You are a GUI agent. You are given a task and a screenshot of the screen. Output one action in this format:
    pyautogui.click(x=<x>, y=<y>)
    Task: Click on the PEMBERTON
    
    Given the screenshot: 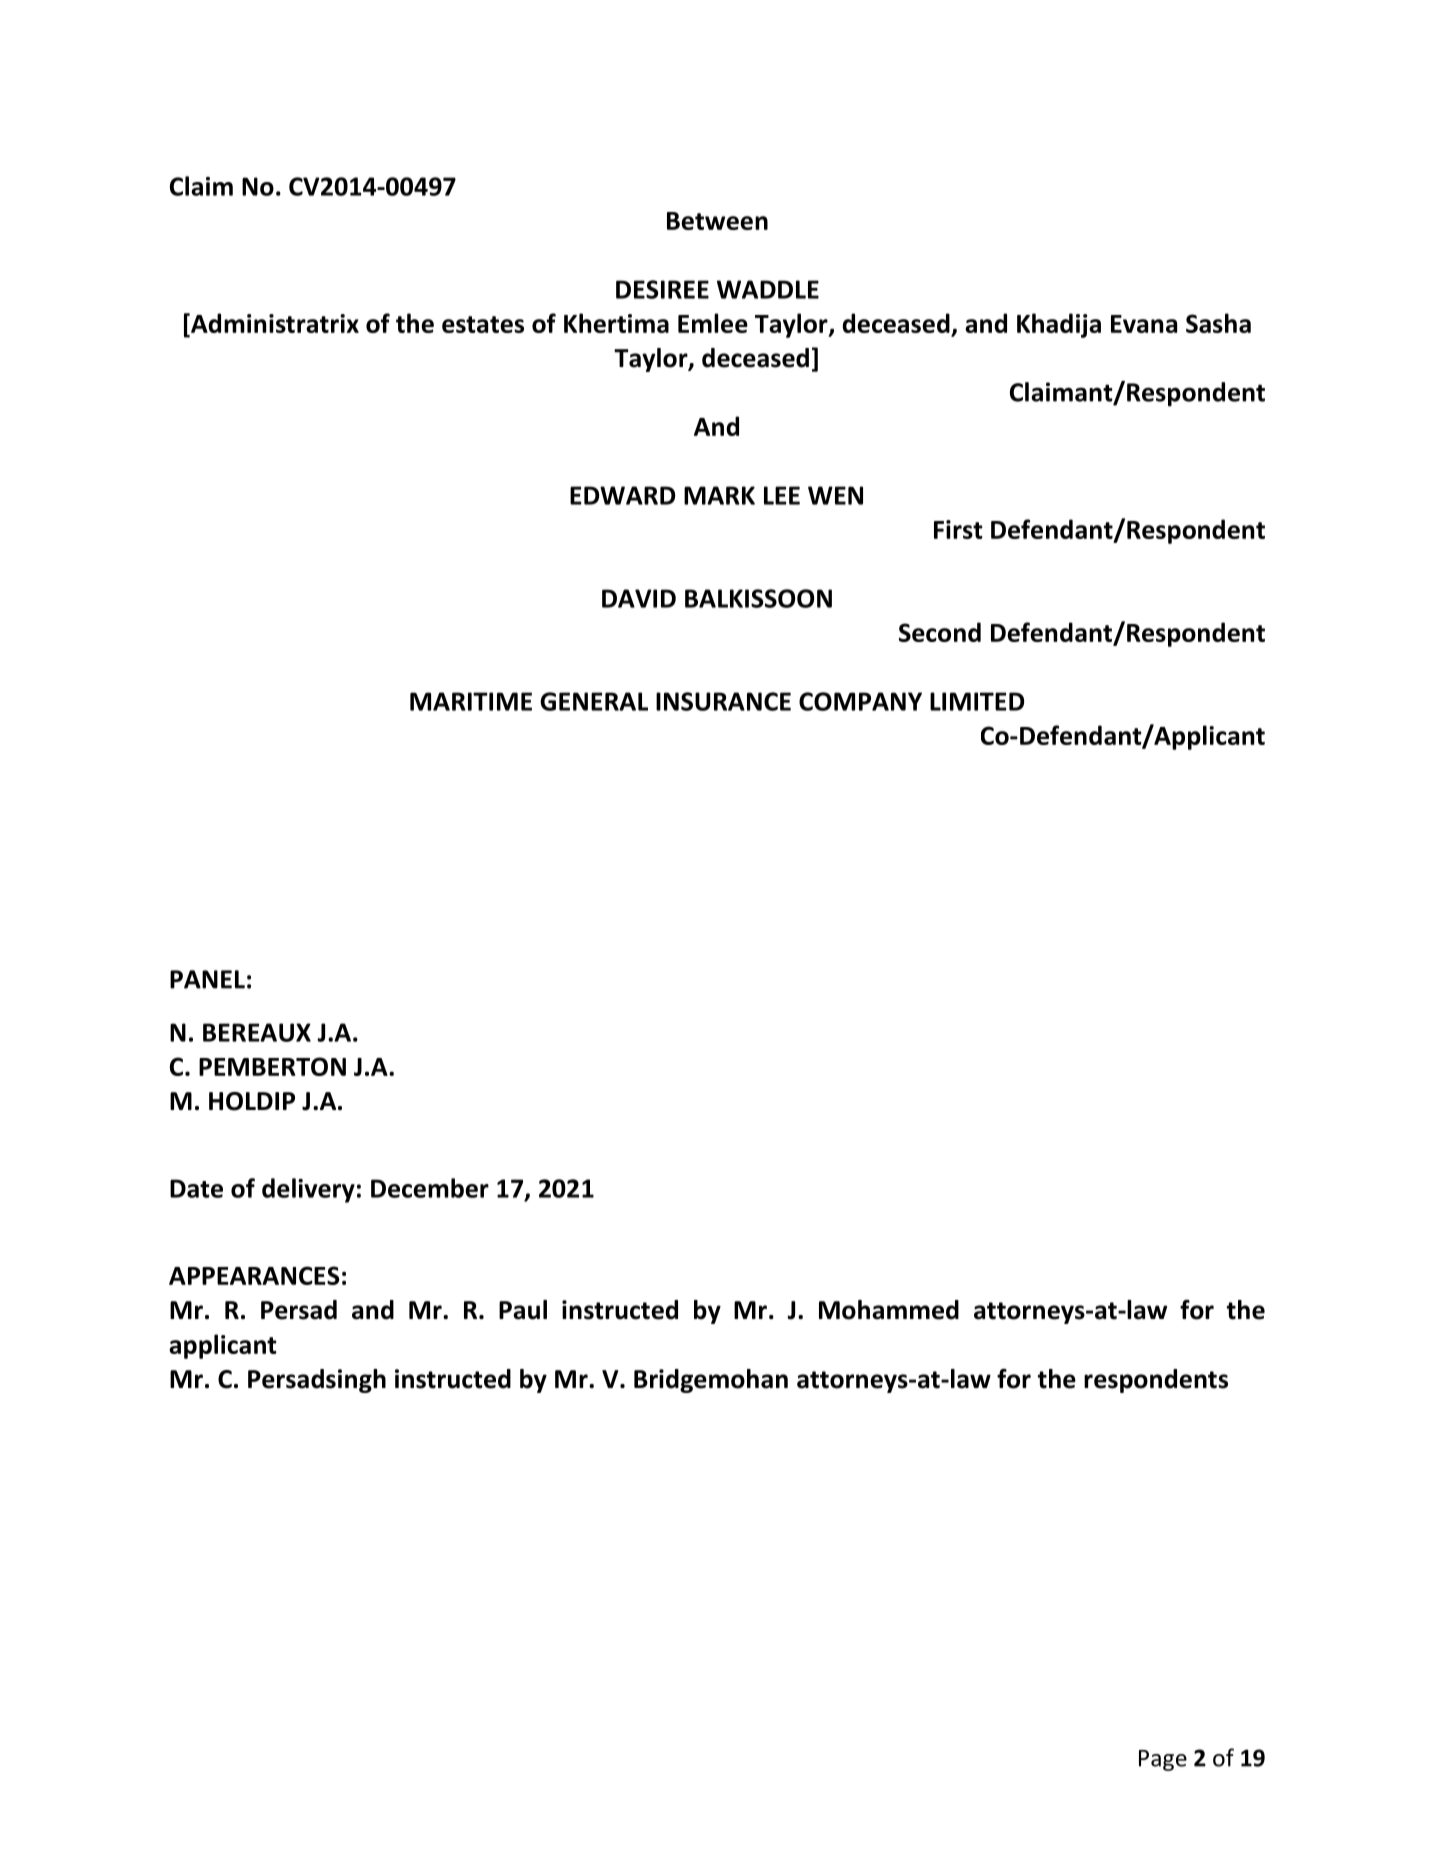 What is the action you would take?
    pyautogui.click(x=272, y=1066)
